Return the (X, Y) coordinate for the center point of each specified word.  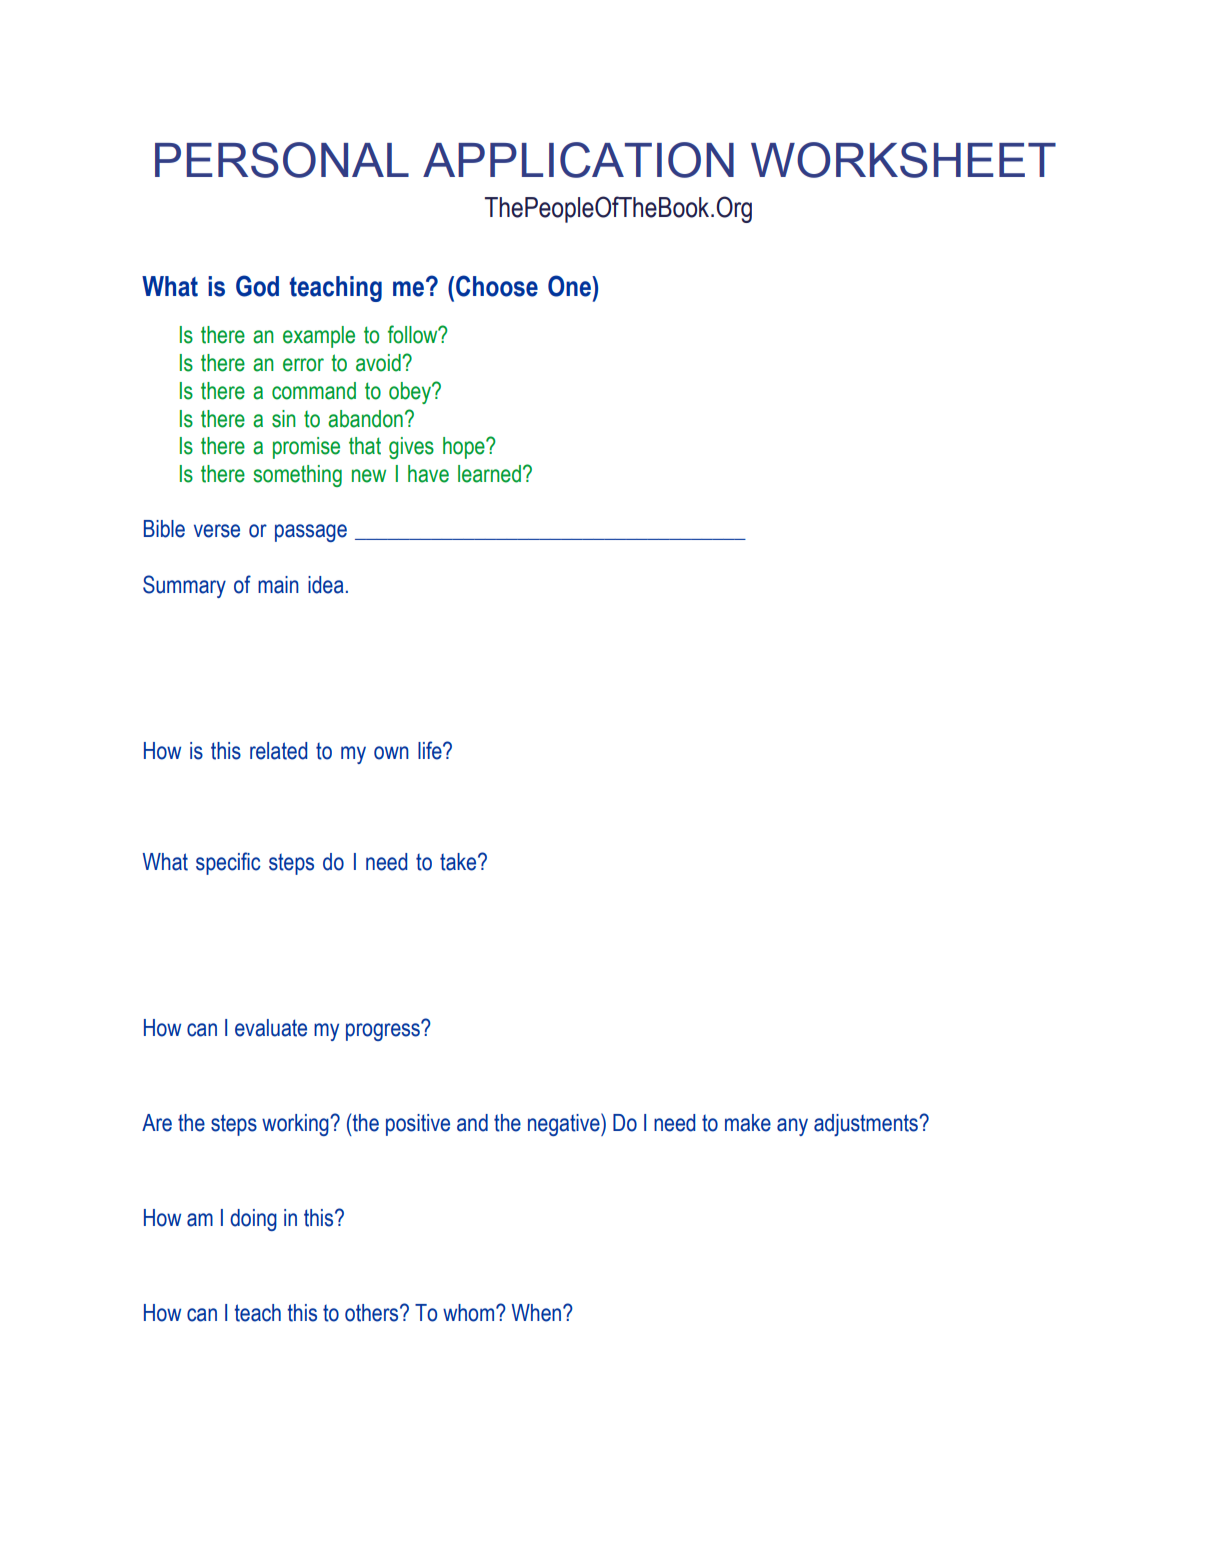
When (538, 1313)
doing (253, 1220)
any (792, 1127)
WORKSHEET (903, 160)
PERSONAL (282, 160)
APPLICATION (578, 160)
